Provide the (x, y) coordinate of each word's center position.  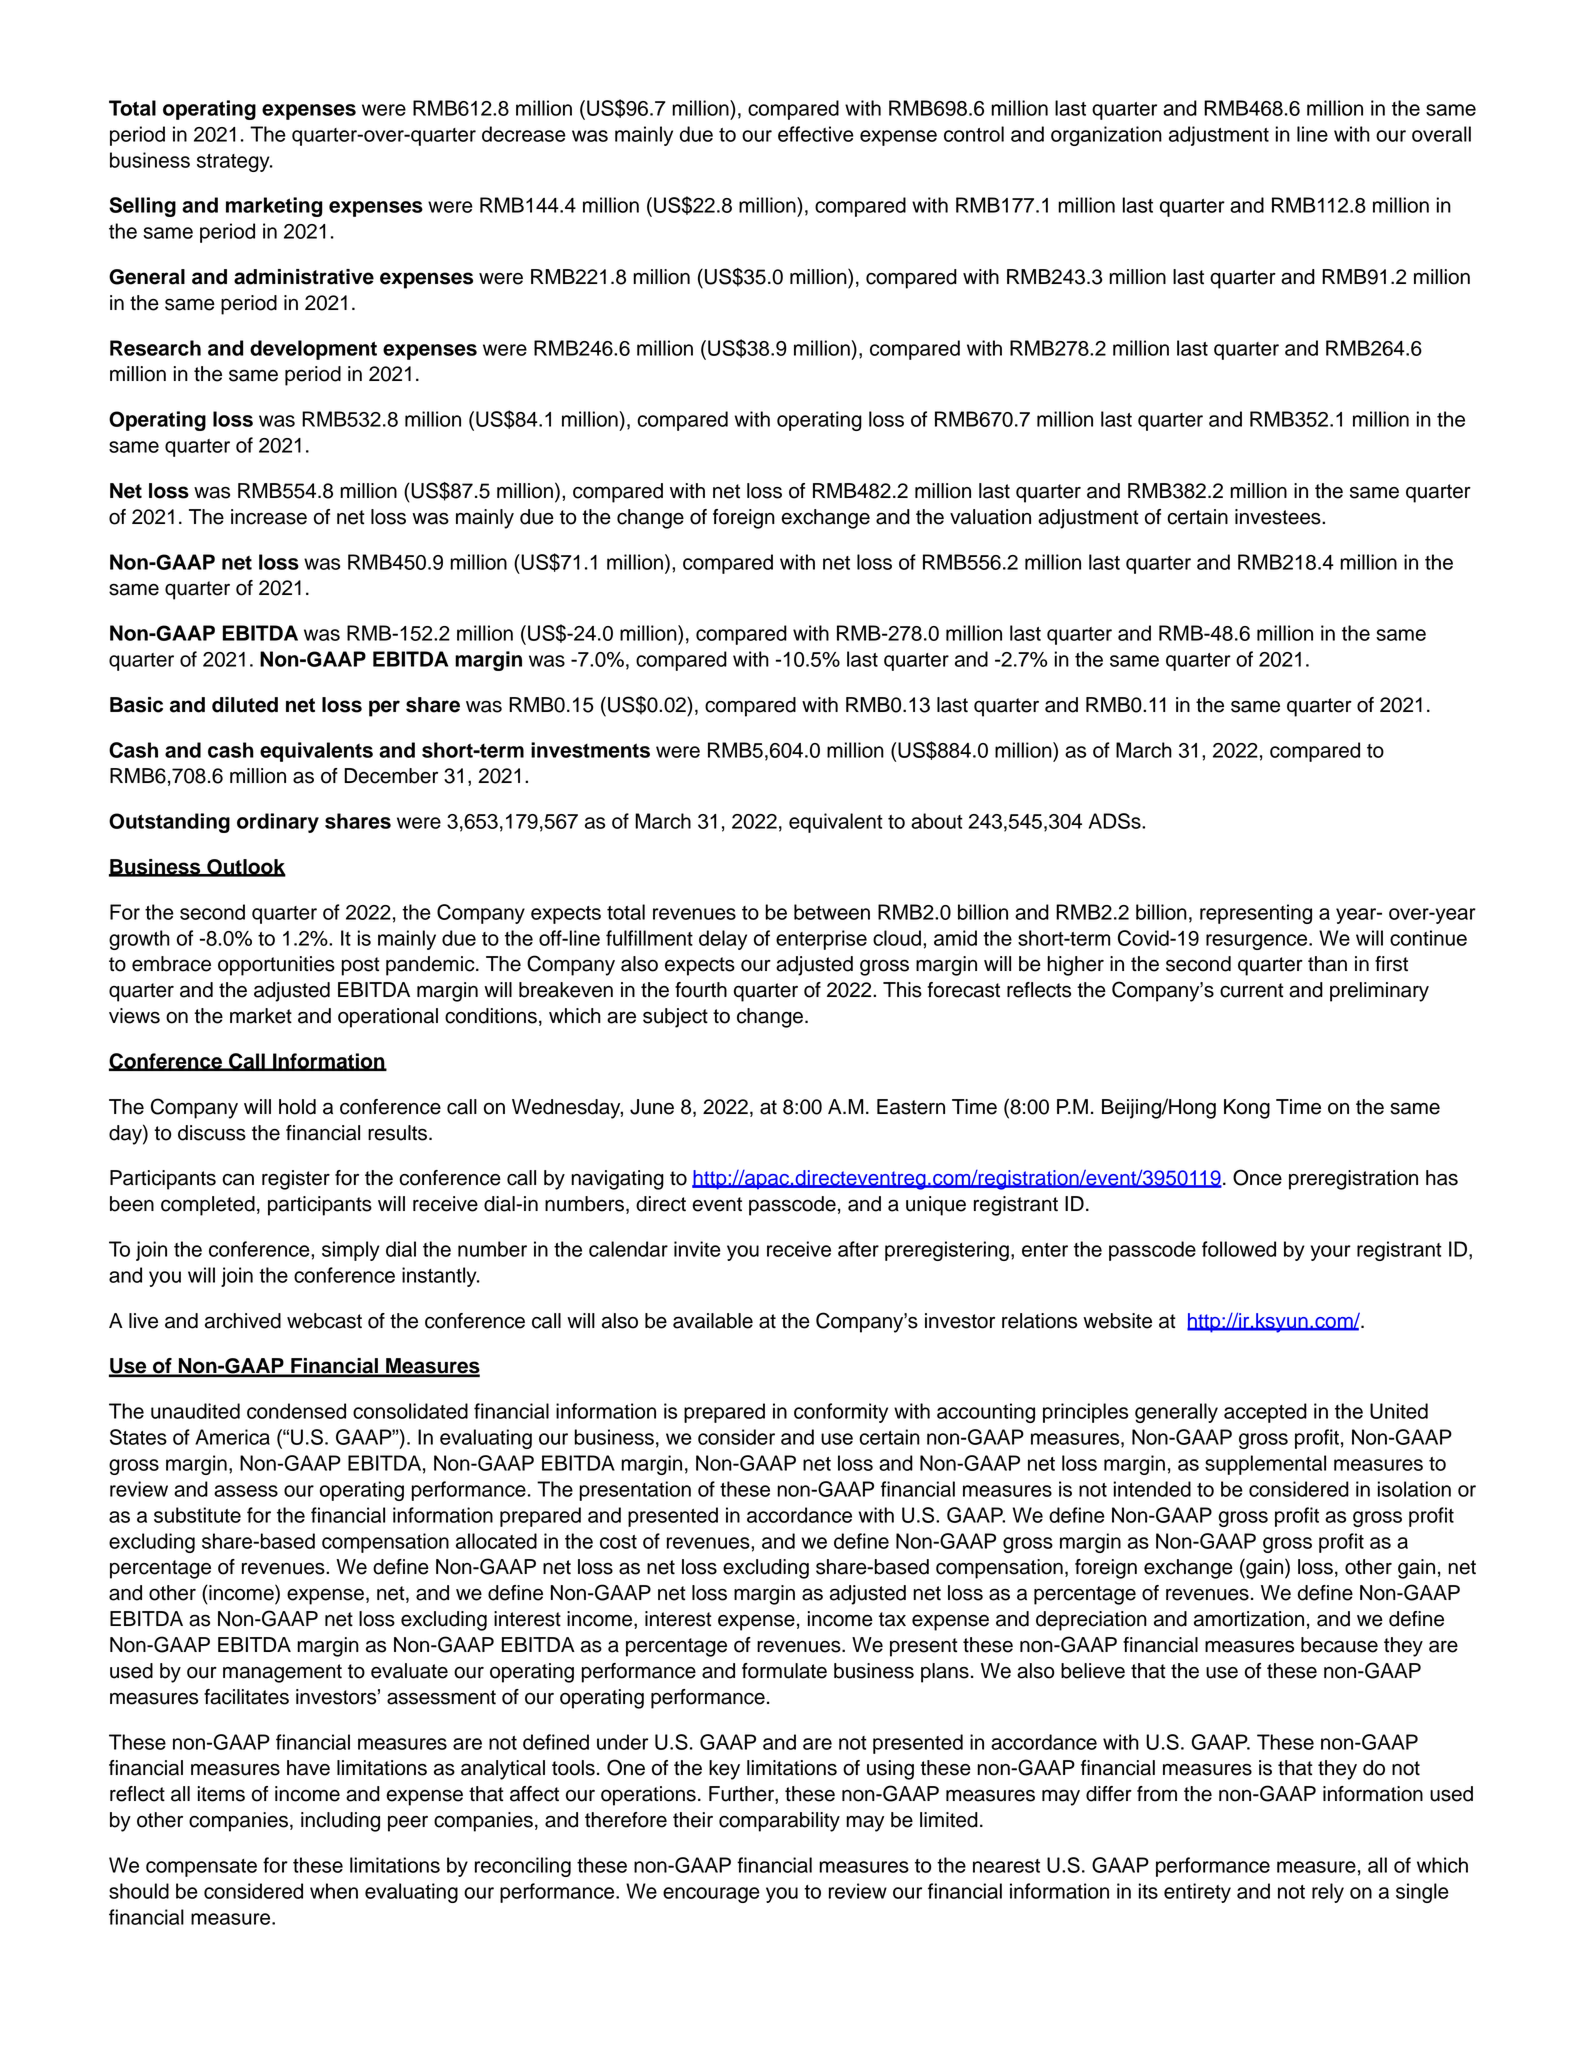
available (713, 1321)
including (340, 1822)
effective (816, 134)
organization (1106, 136)
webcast (324, 1321)
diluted (245, 705)
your (1330, 1253)
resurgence (1258, 942)
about (937, 821)
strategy (234, 163)
